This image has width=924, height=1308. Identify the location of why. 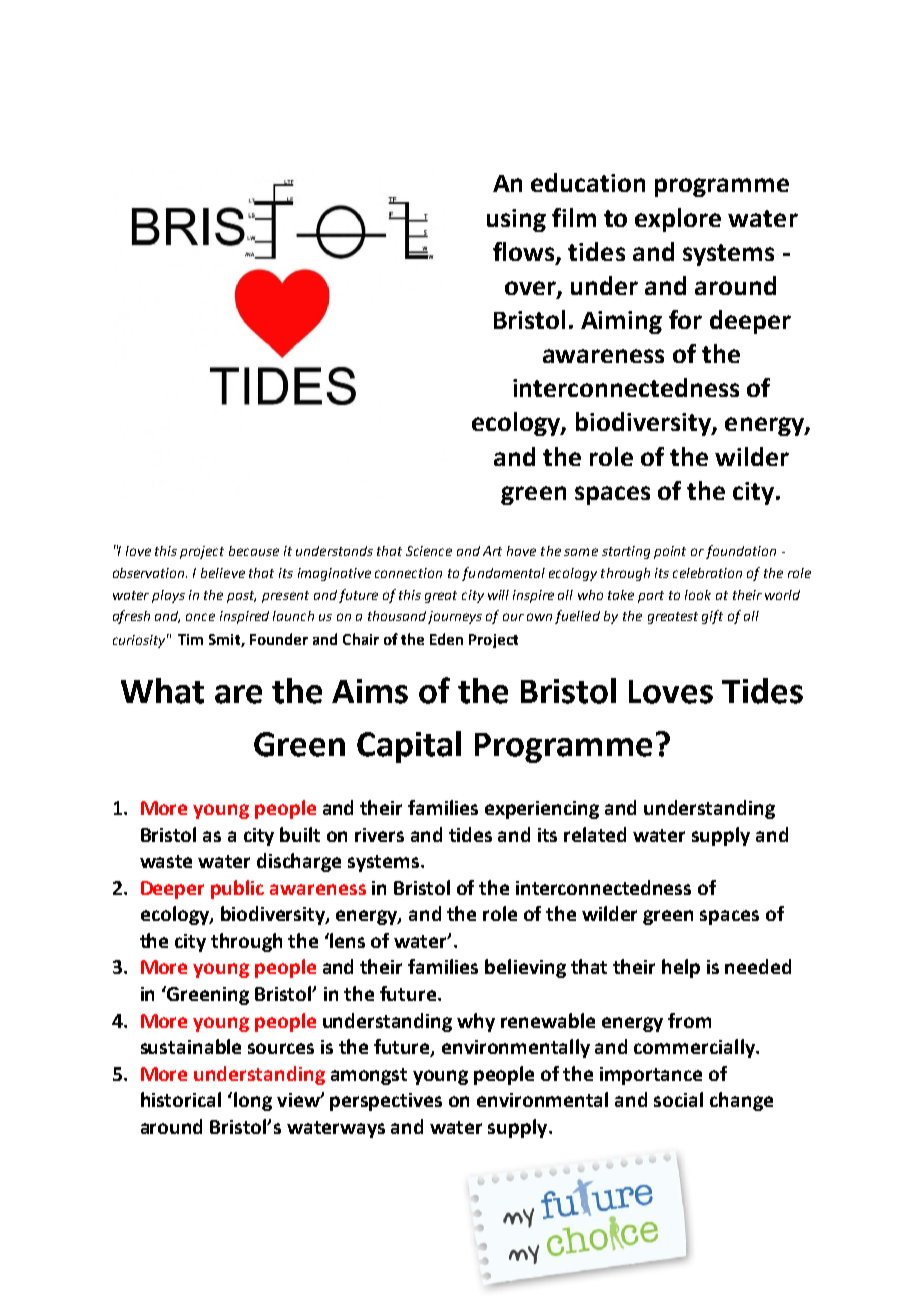
(476, 1022).
